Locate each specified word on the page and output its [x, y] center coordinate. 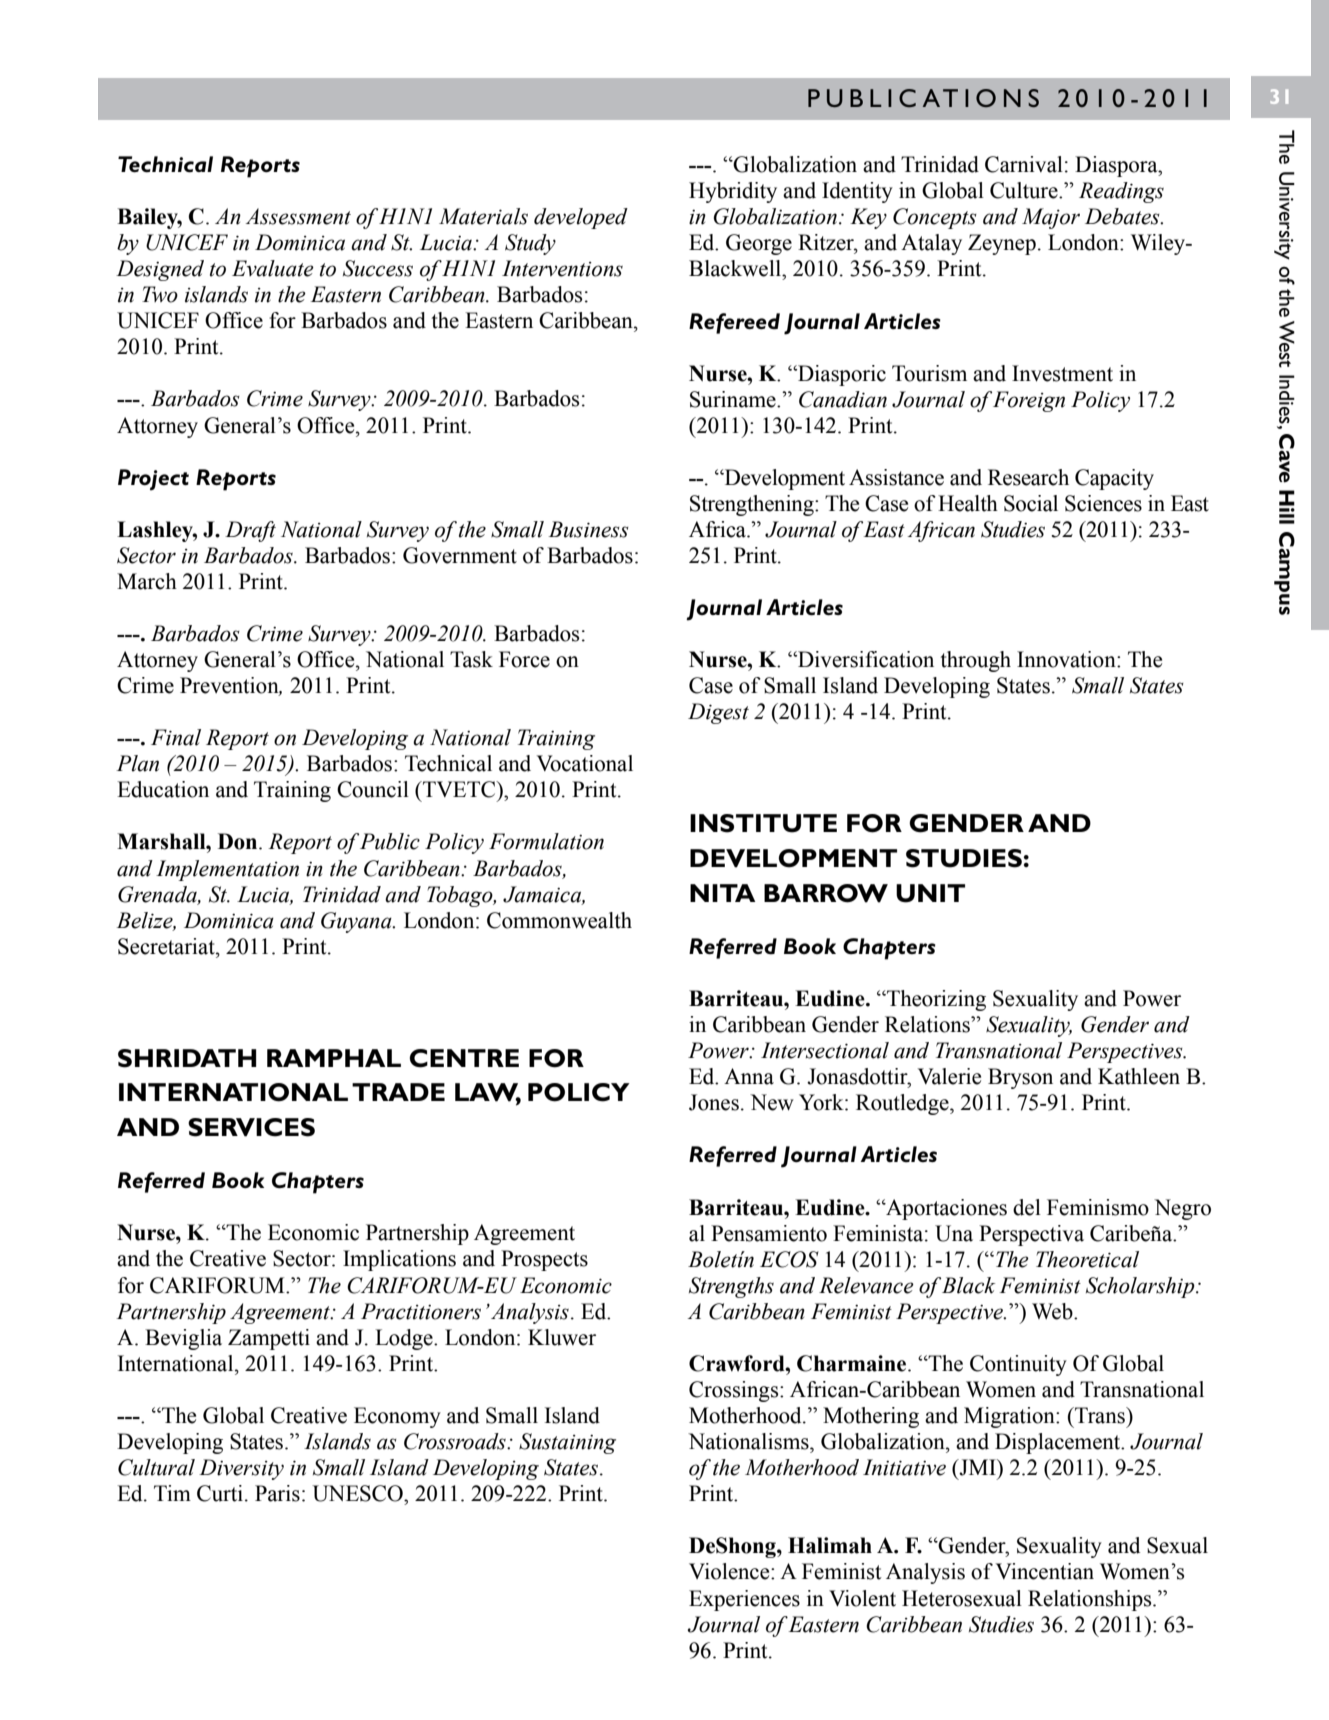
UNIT [930, 893]
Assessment [298, 216]
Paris [277, 1493]
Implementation [227, 870]
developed [581, 218]
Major [1051, 218]
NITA [723, 893]
